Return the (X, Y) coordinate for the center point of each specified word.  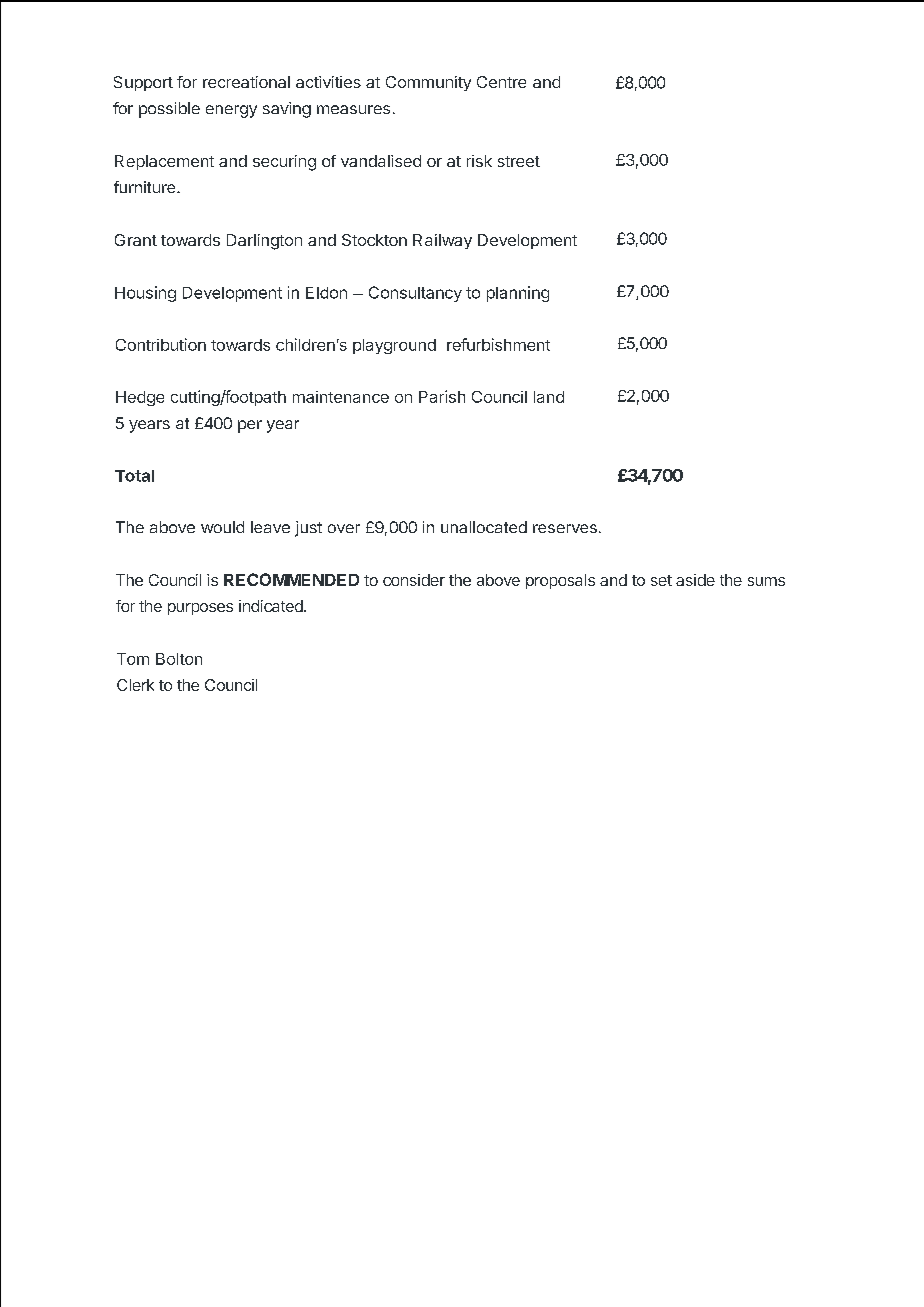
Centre (501, 82)
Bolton (179, 659)
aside (695, 580)
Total (134, 476)
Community (428, 83)
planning (518, 294)
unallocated (484, 527)
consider (414, 580)
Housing (145, 294)
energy (231, 111)
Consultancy (415, 294)
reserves (565, 528)
